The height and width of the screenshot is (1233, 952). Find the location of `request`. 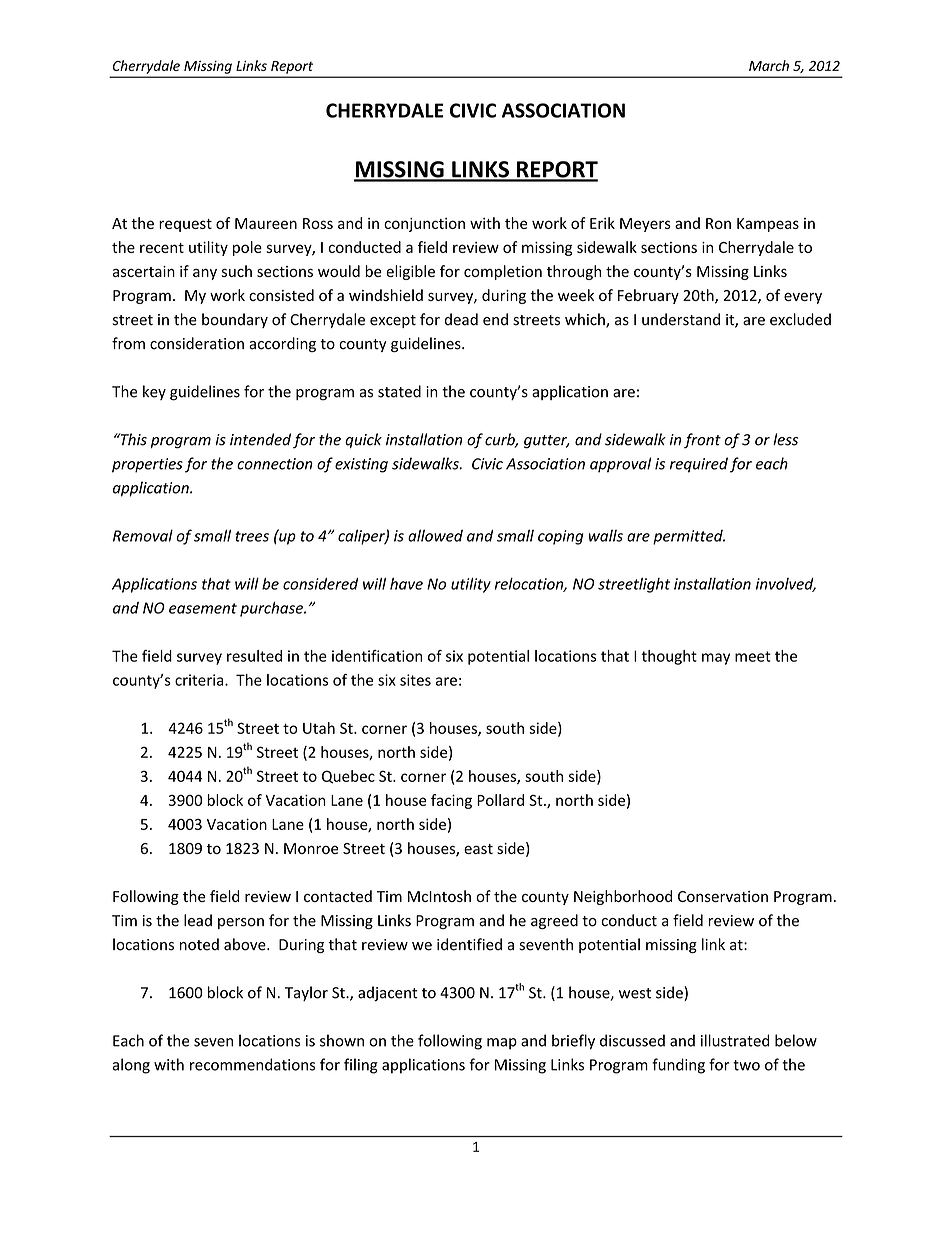

request is located at coordinates (185, 225).
